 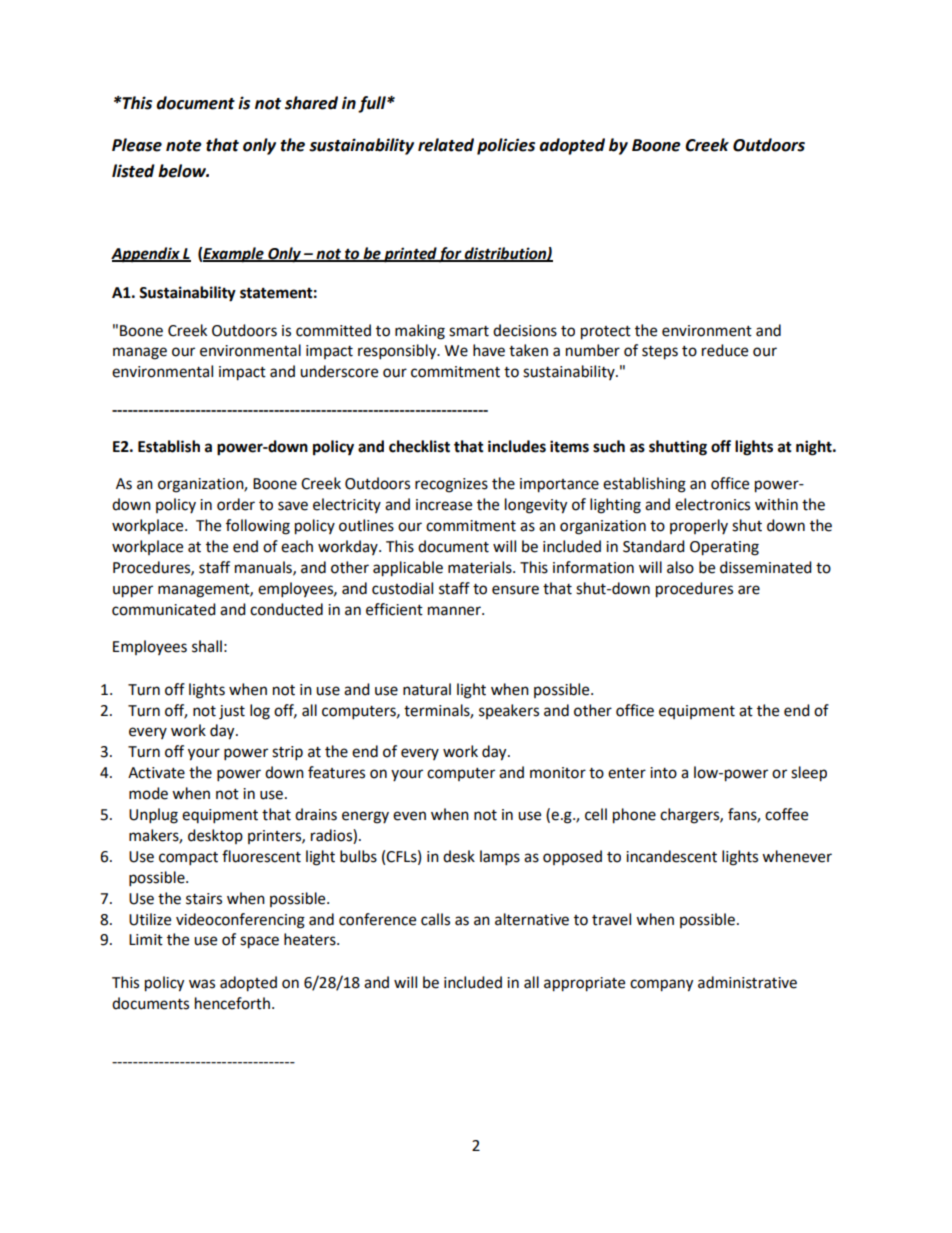 What do you see at coordinates (506, 146) in the screenshot?
I see `policies` at bounding box center [506, 146].
